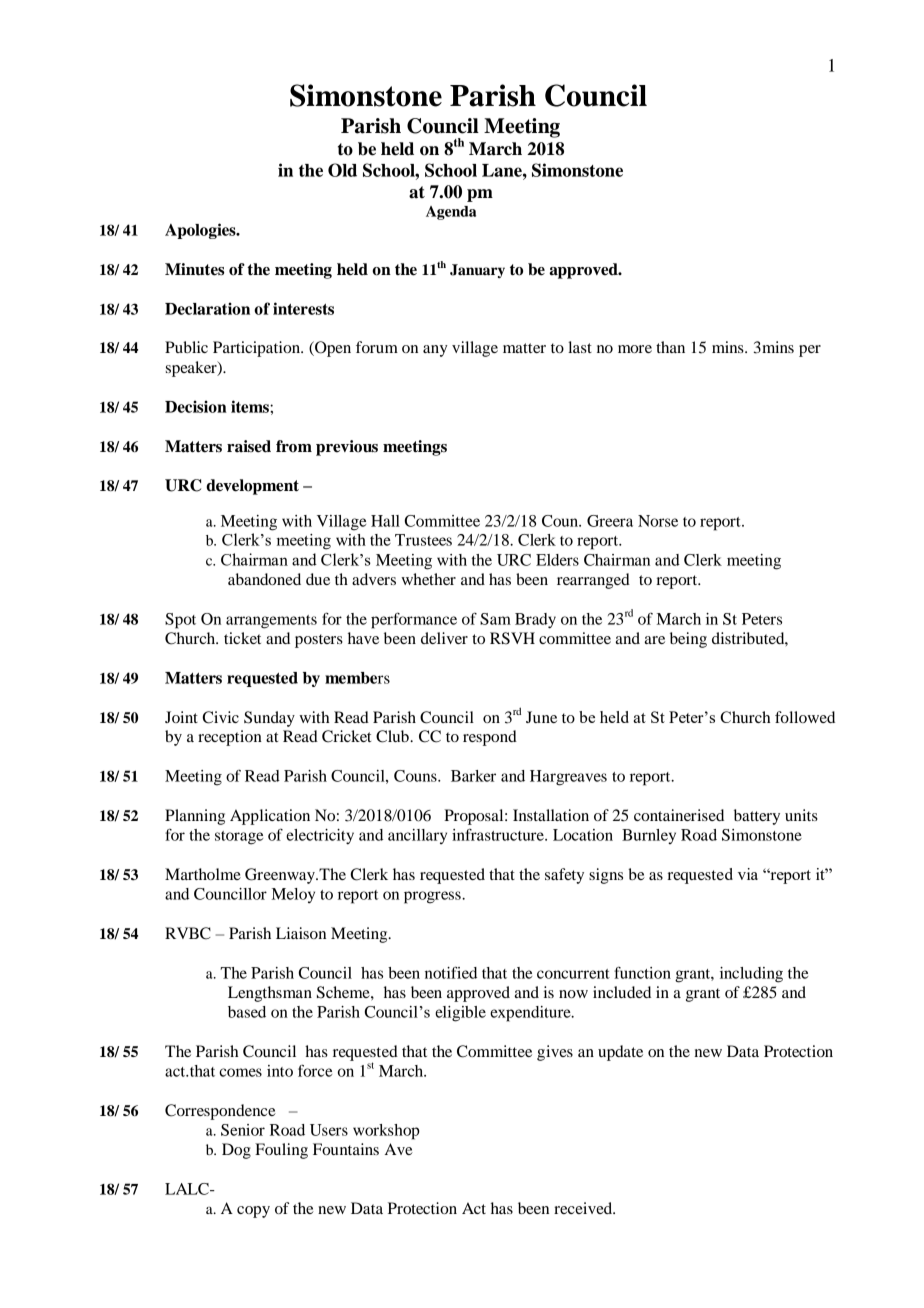  What do you see at coordinates (301, 933) in the screenshot?
I see `Liaison` at bounding box center [301, 933].
